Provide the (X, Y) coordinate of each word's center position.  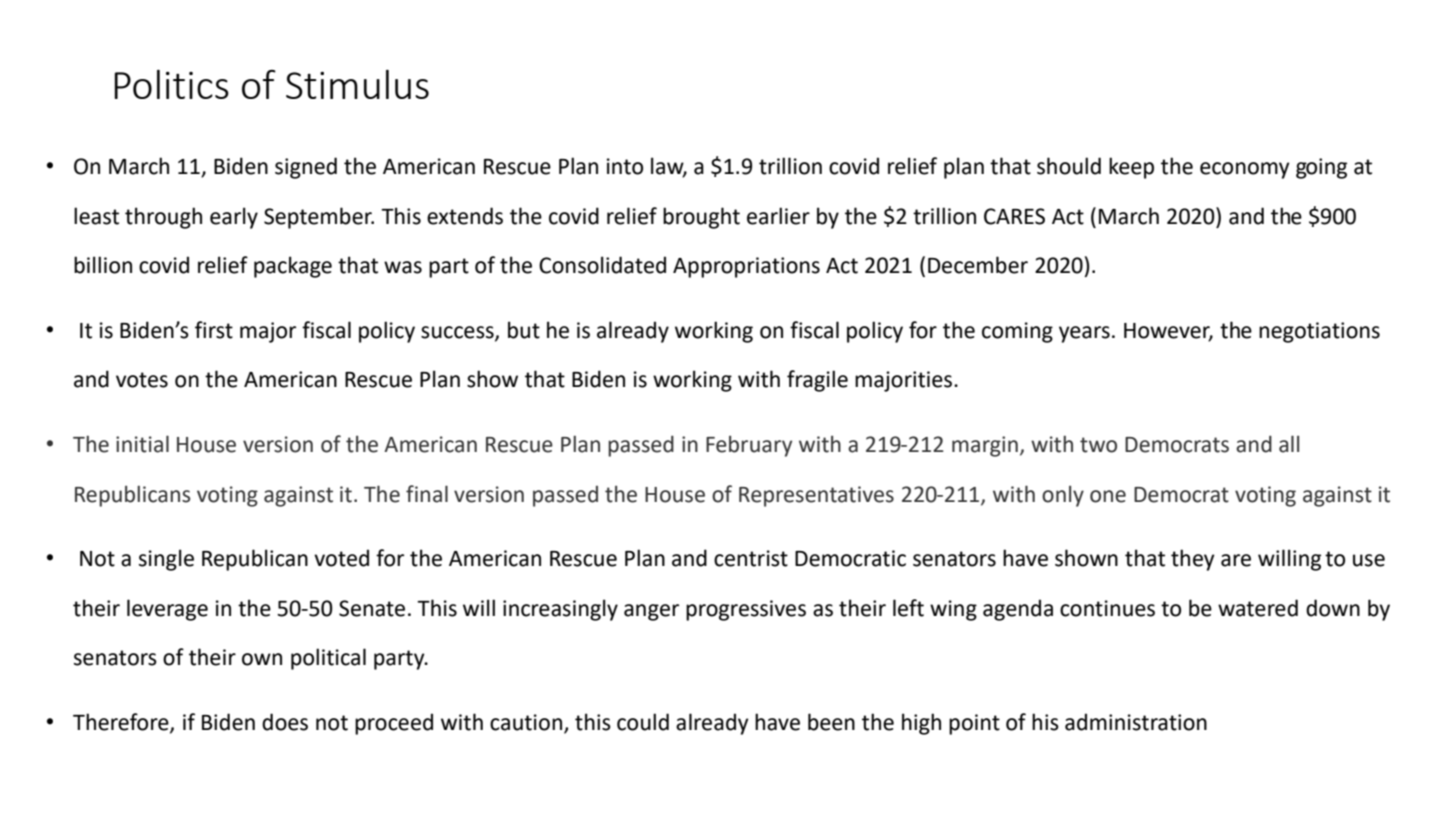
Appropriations (746, 267)
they (1193, 560)
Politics (171, 84)
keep (1131, 168)
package (293, 267)
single (166, 560)
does (285, 722)
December (978, 265)
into (625, 166)
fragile (817, 381)
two (1098, 445)
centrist (751, 558)
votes (142, 380)
